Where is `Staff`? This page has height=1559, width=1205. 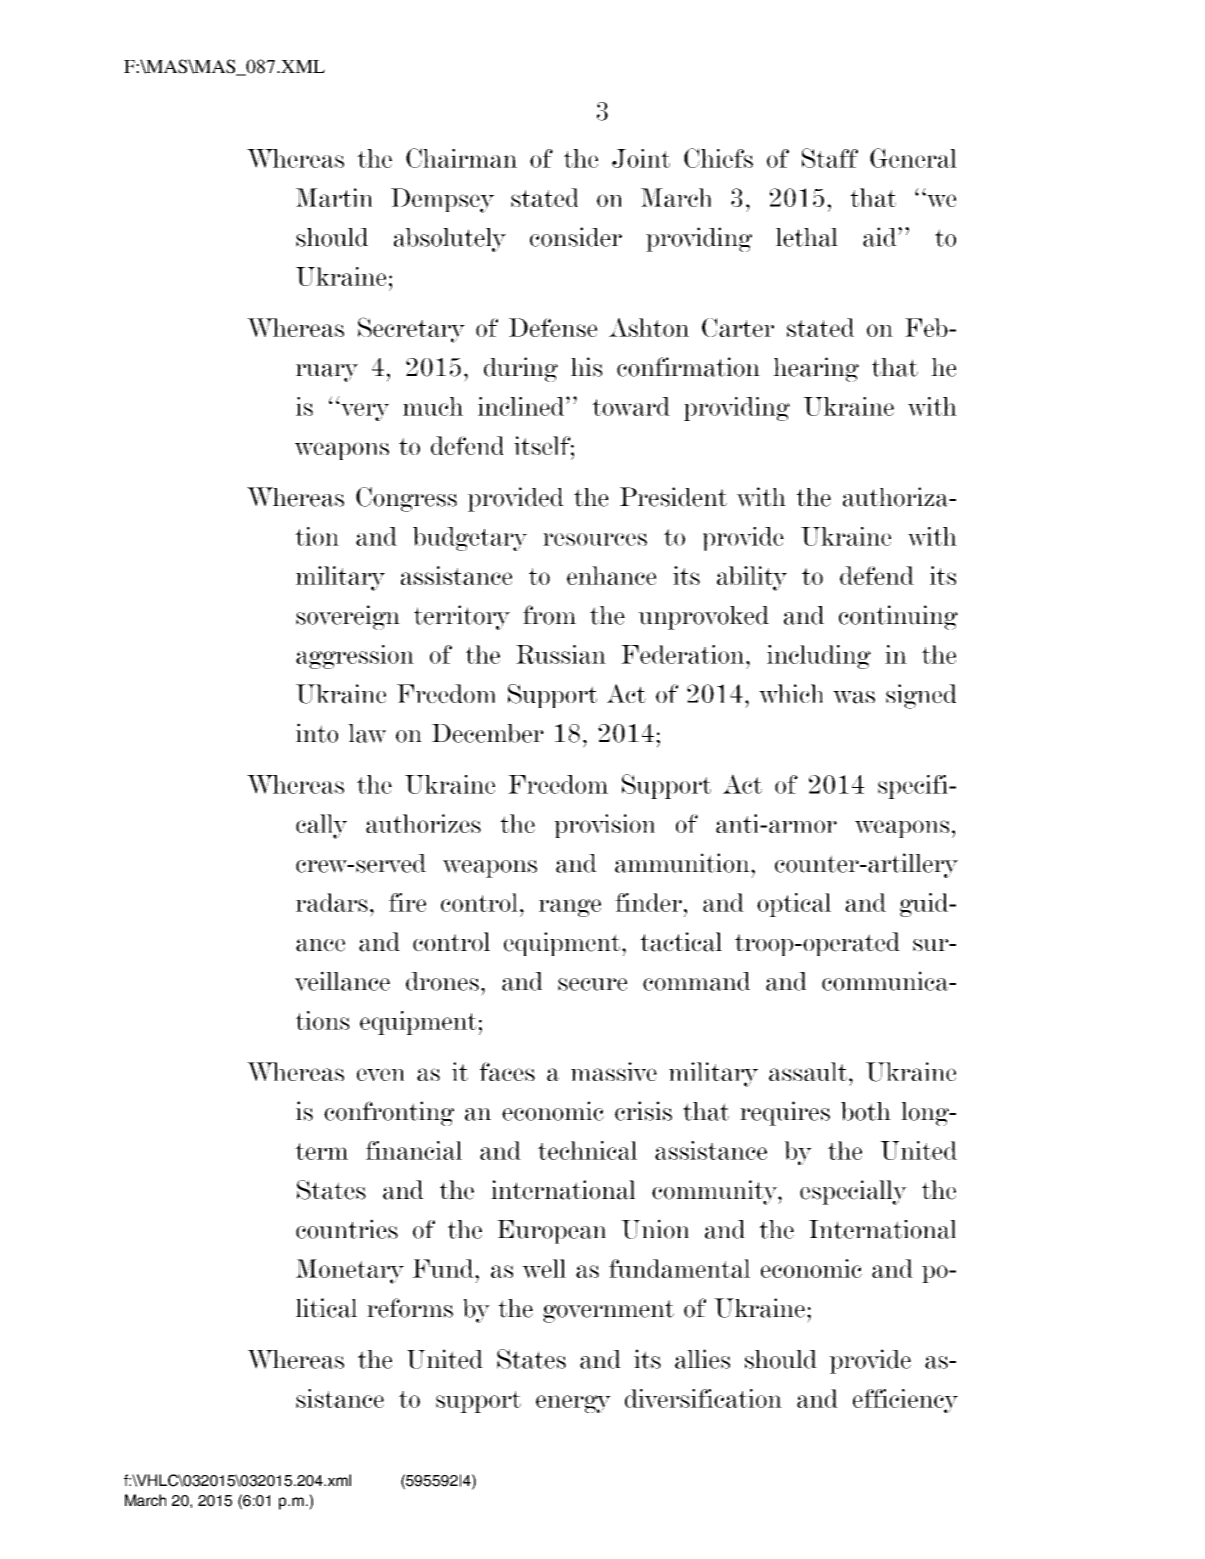 Staff is located at coordinates (830, 158).
